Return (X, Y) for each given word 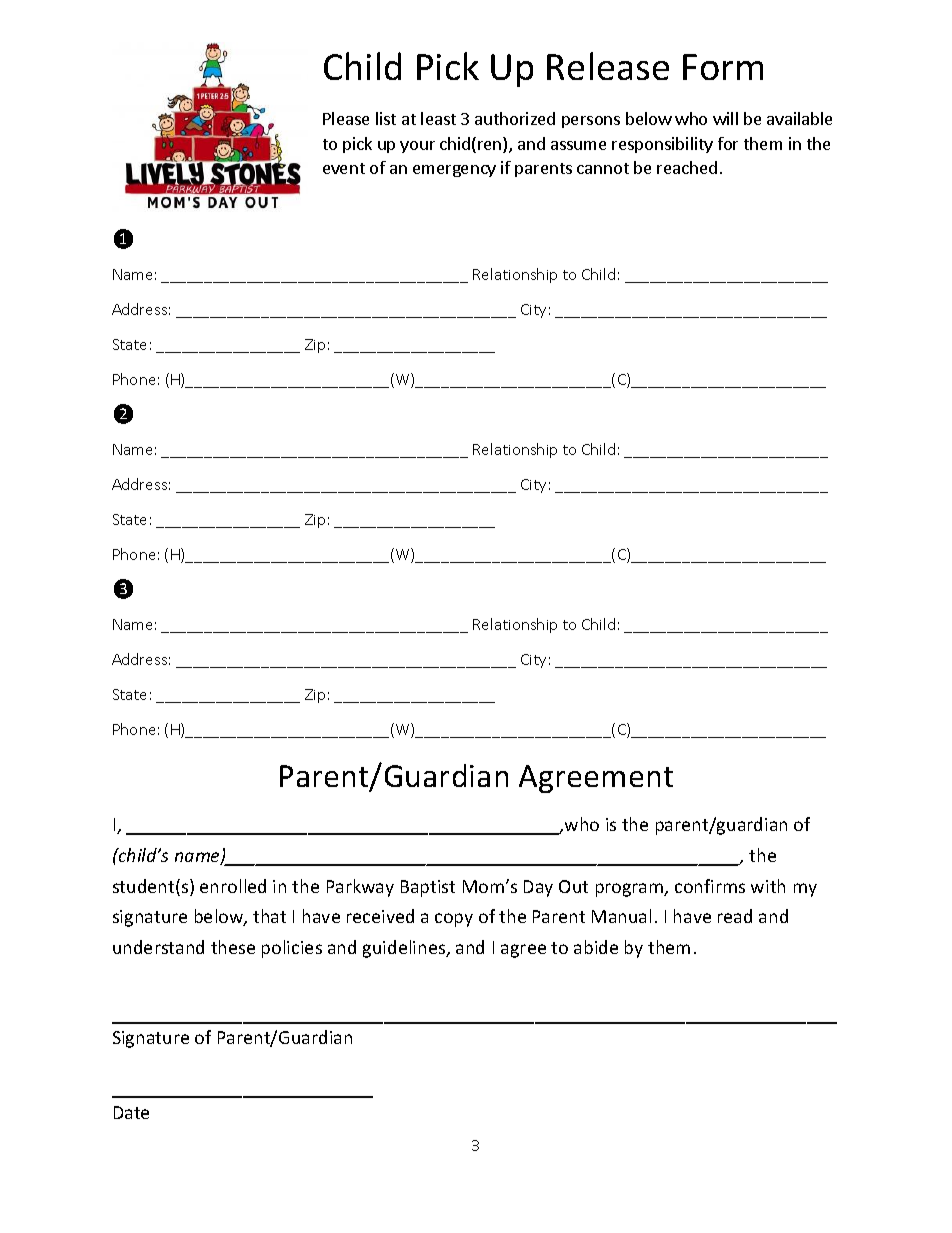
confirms (710, 886)
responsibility (662, 145)
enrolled (233, 886)
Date (131, 1112)
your (417, 147)
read (735, 916)
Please (346, 118)
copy (454, 920)
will (725, 118)
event (344, 168)
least (438, 118)
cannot (603, 168)
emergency (454, 171)
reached (687, 167)
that (269, 916)
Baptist (428, 888)
